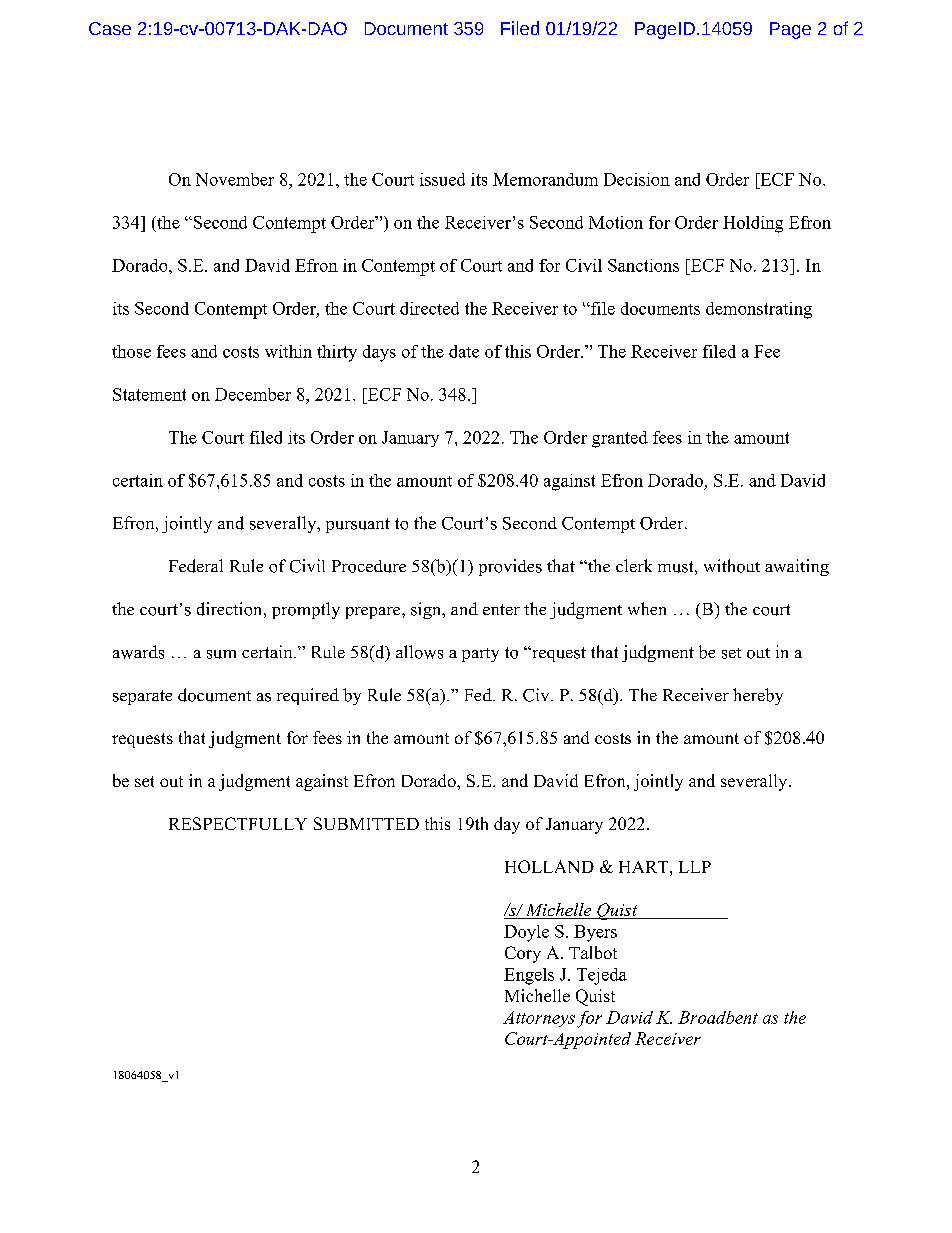 Image resolution: width=952 pixels, height=1233 pixels. Describe the element at coordinates (529, 976) in the screenshot. I see `Engels` at that location.
